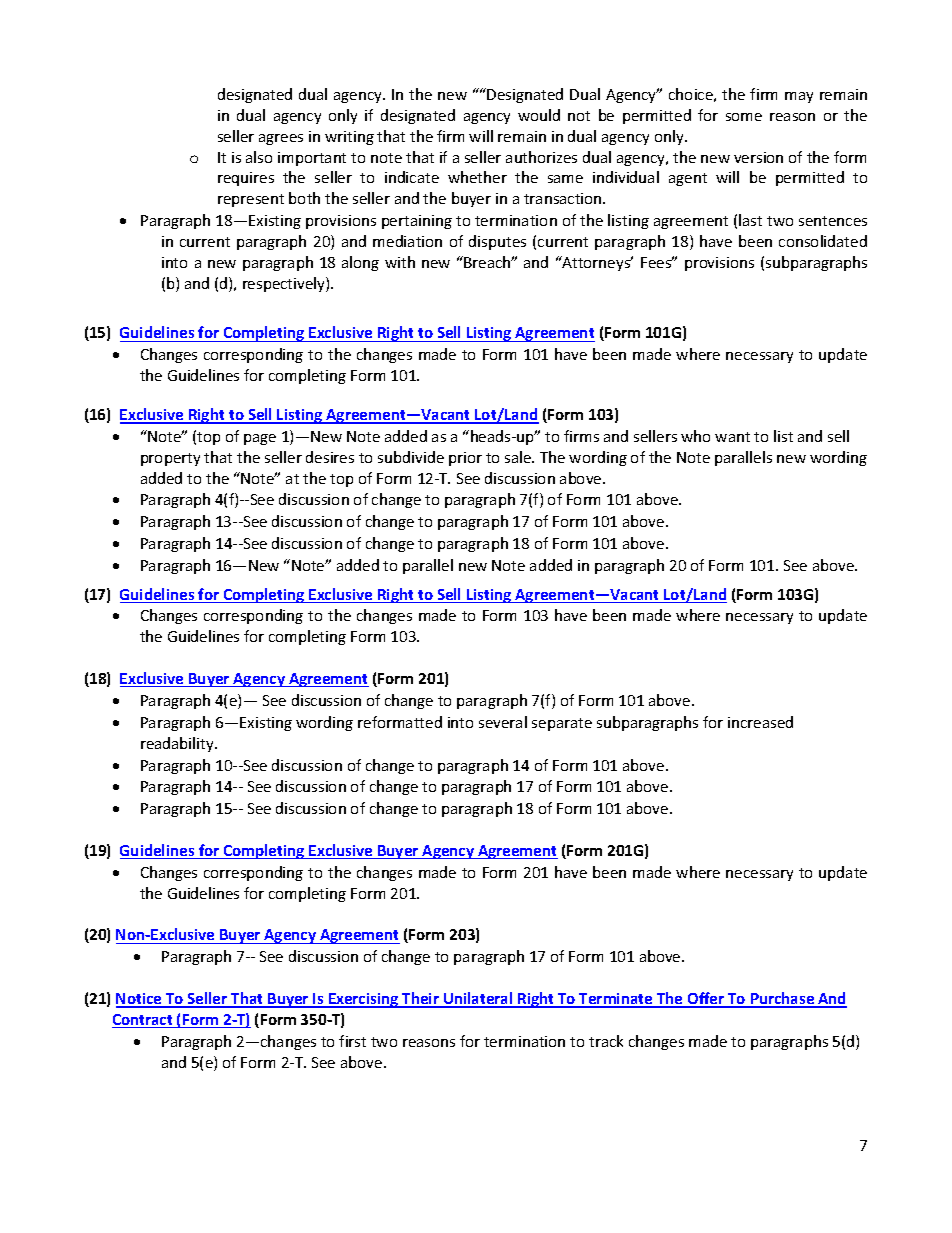 This screenshot has width=952, height=1233. What do you see at coordinates (260, 439) in the screenshot?
I see `page` at bounding box center [260, 439].
